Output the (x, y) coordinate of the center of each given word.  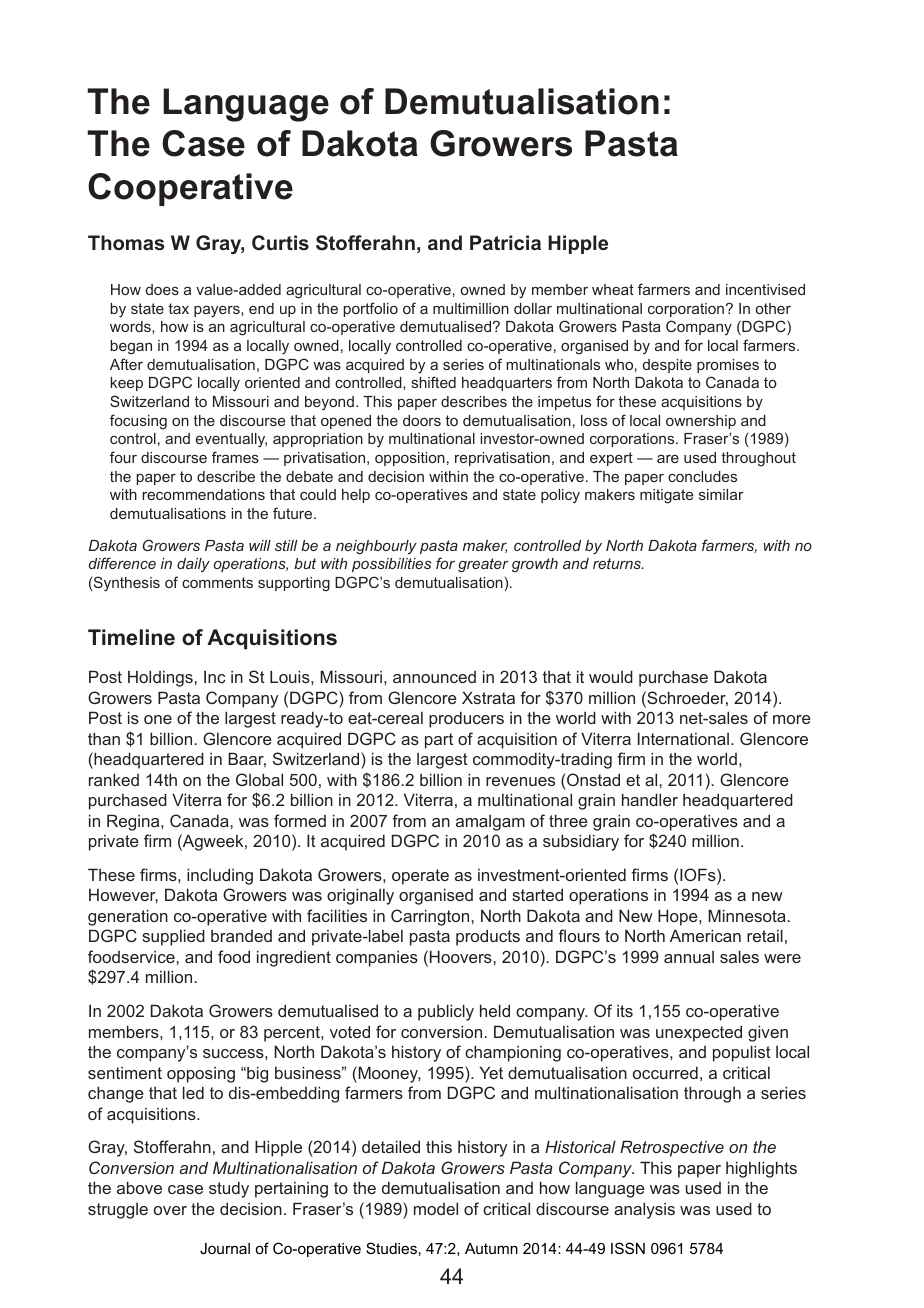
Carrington (431, 917)
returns (618, 563)
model (436, 1208)
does (162, 289)
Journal (225, 1248)
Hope (679, 917)
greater (483, 565)
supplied (173, 937)
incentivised (765, 289)
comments (217, 582)
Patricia (505, 242)
